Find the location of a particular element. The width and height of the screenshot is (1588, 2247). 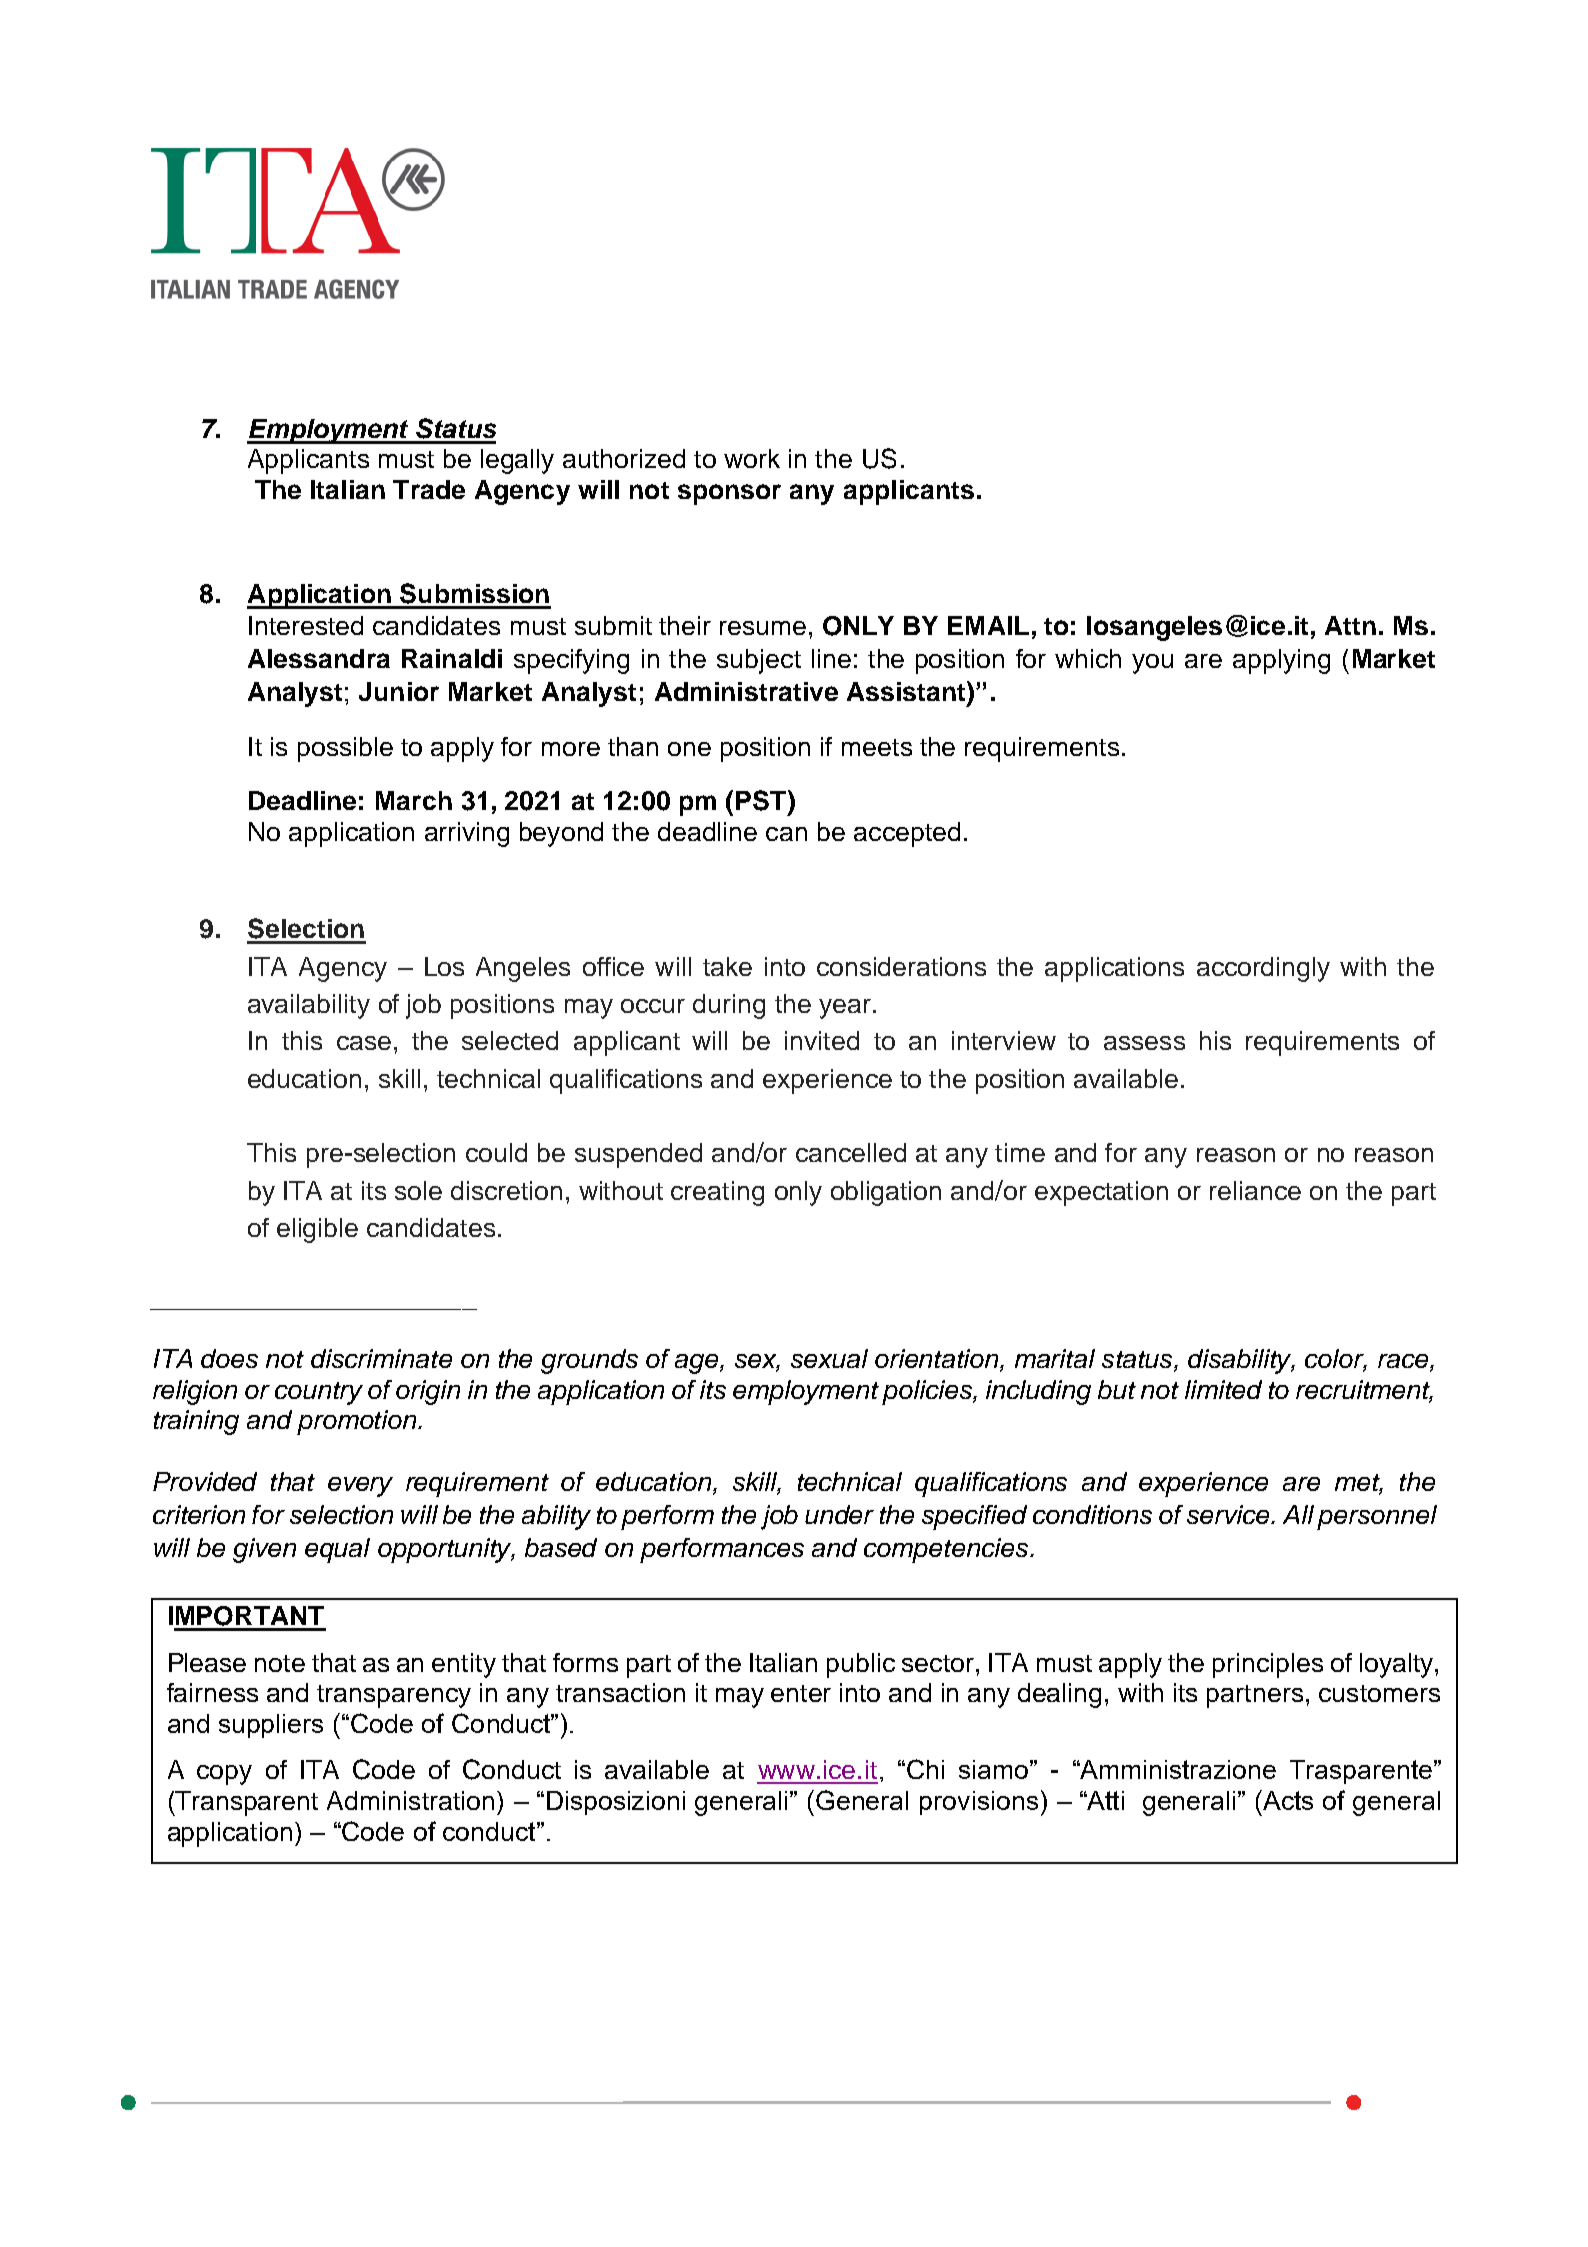

March is located at coordinates (414, 800).
